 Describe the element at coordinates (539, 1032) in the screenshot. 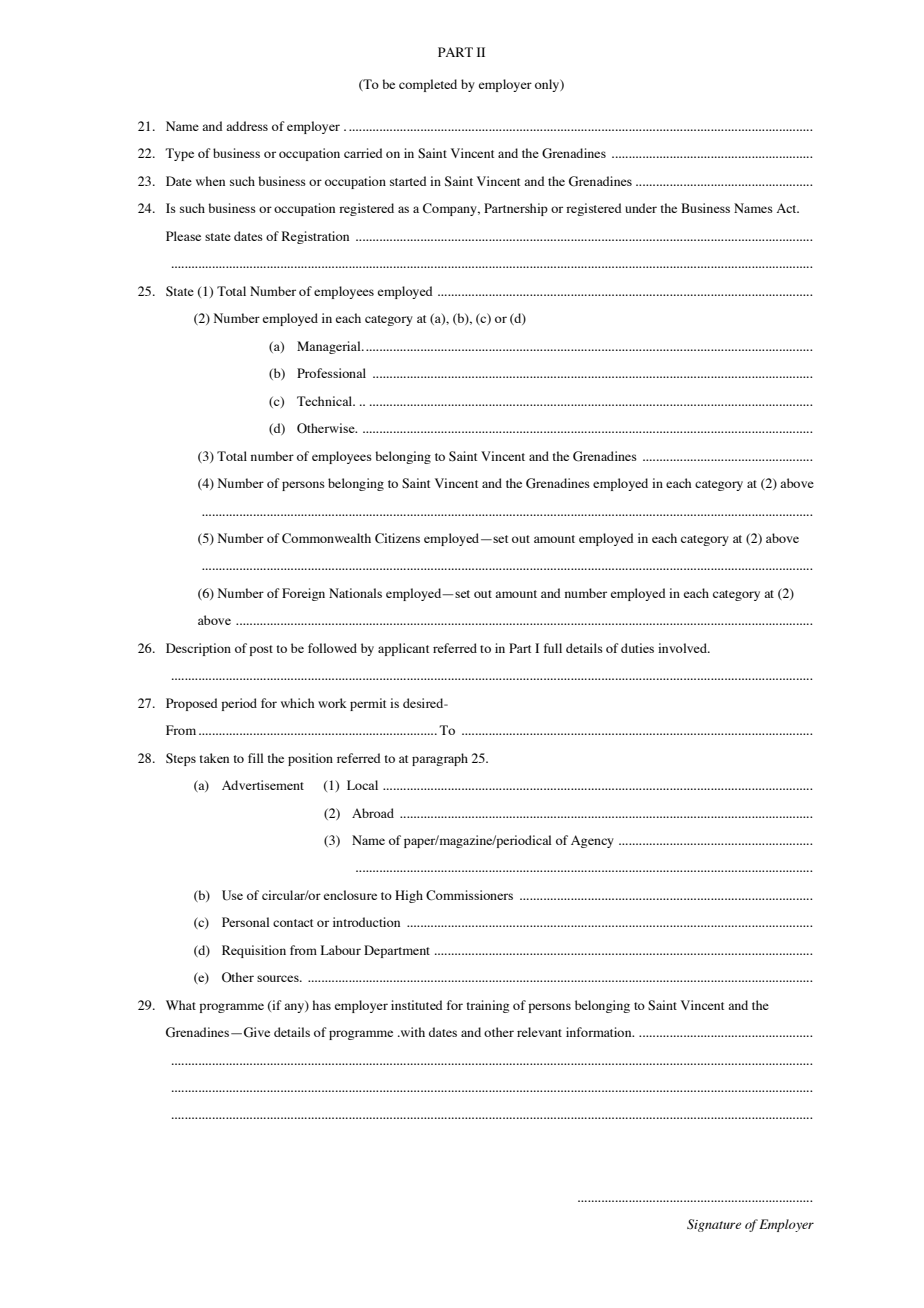

I see `relevant` at that location.
